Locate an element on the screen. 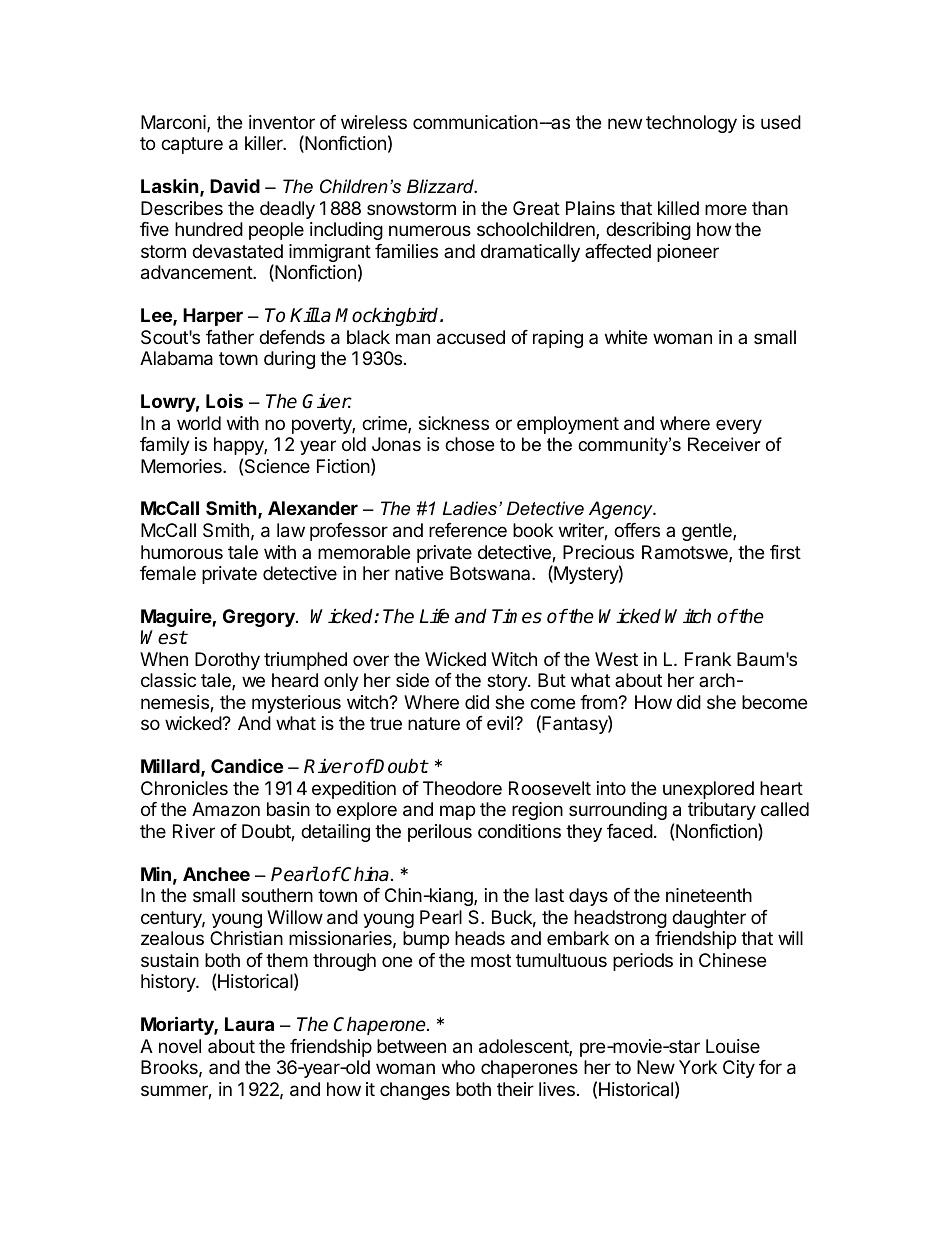  Laura is located at coordinates (249, 1024).
